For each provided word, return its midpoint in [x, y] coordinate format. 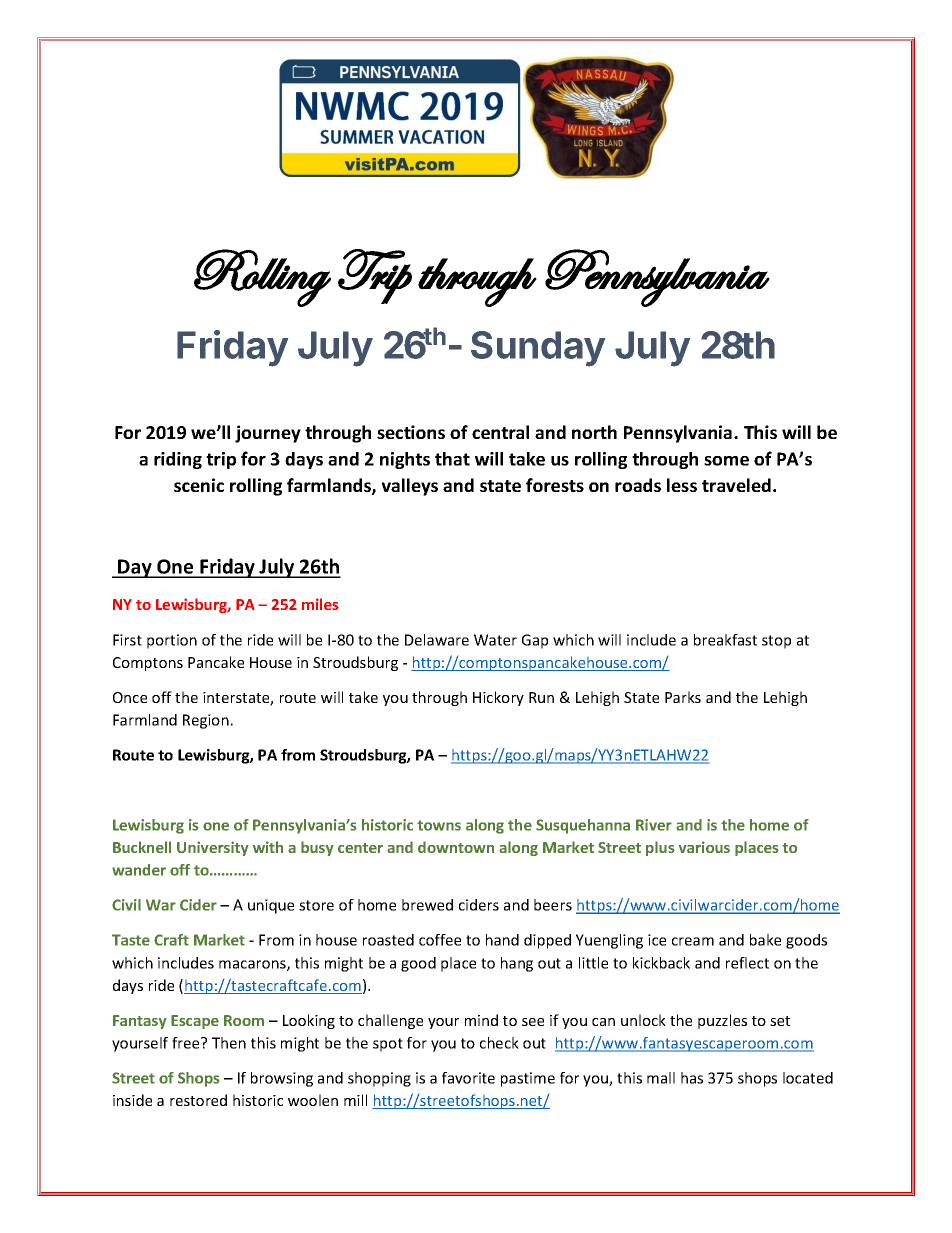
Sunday [538, 349]
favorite [468, 1078]
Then [229, 1043]
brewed [427, 905]
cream [693, 941]
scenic [199, 485]
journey [268, 434]
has [692, 1078]
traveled [736, 485]
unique [271, 906]
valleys [410, 487]
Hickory [498, 698]
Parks [683, 697]
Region [206, 721]
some [726, 461]
